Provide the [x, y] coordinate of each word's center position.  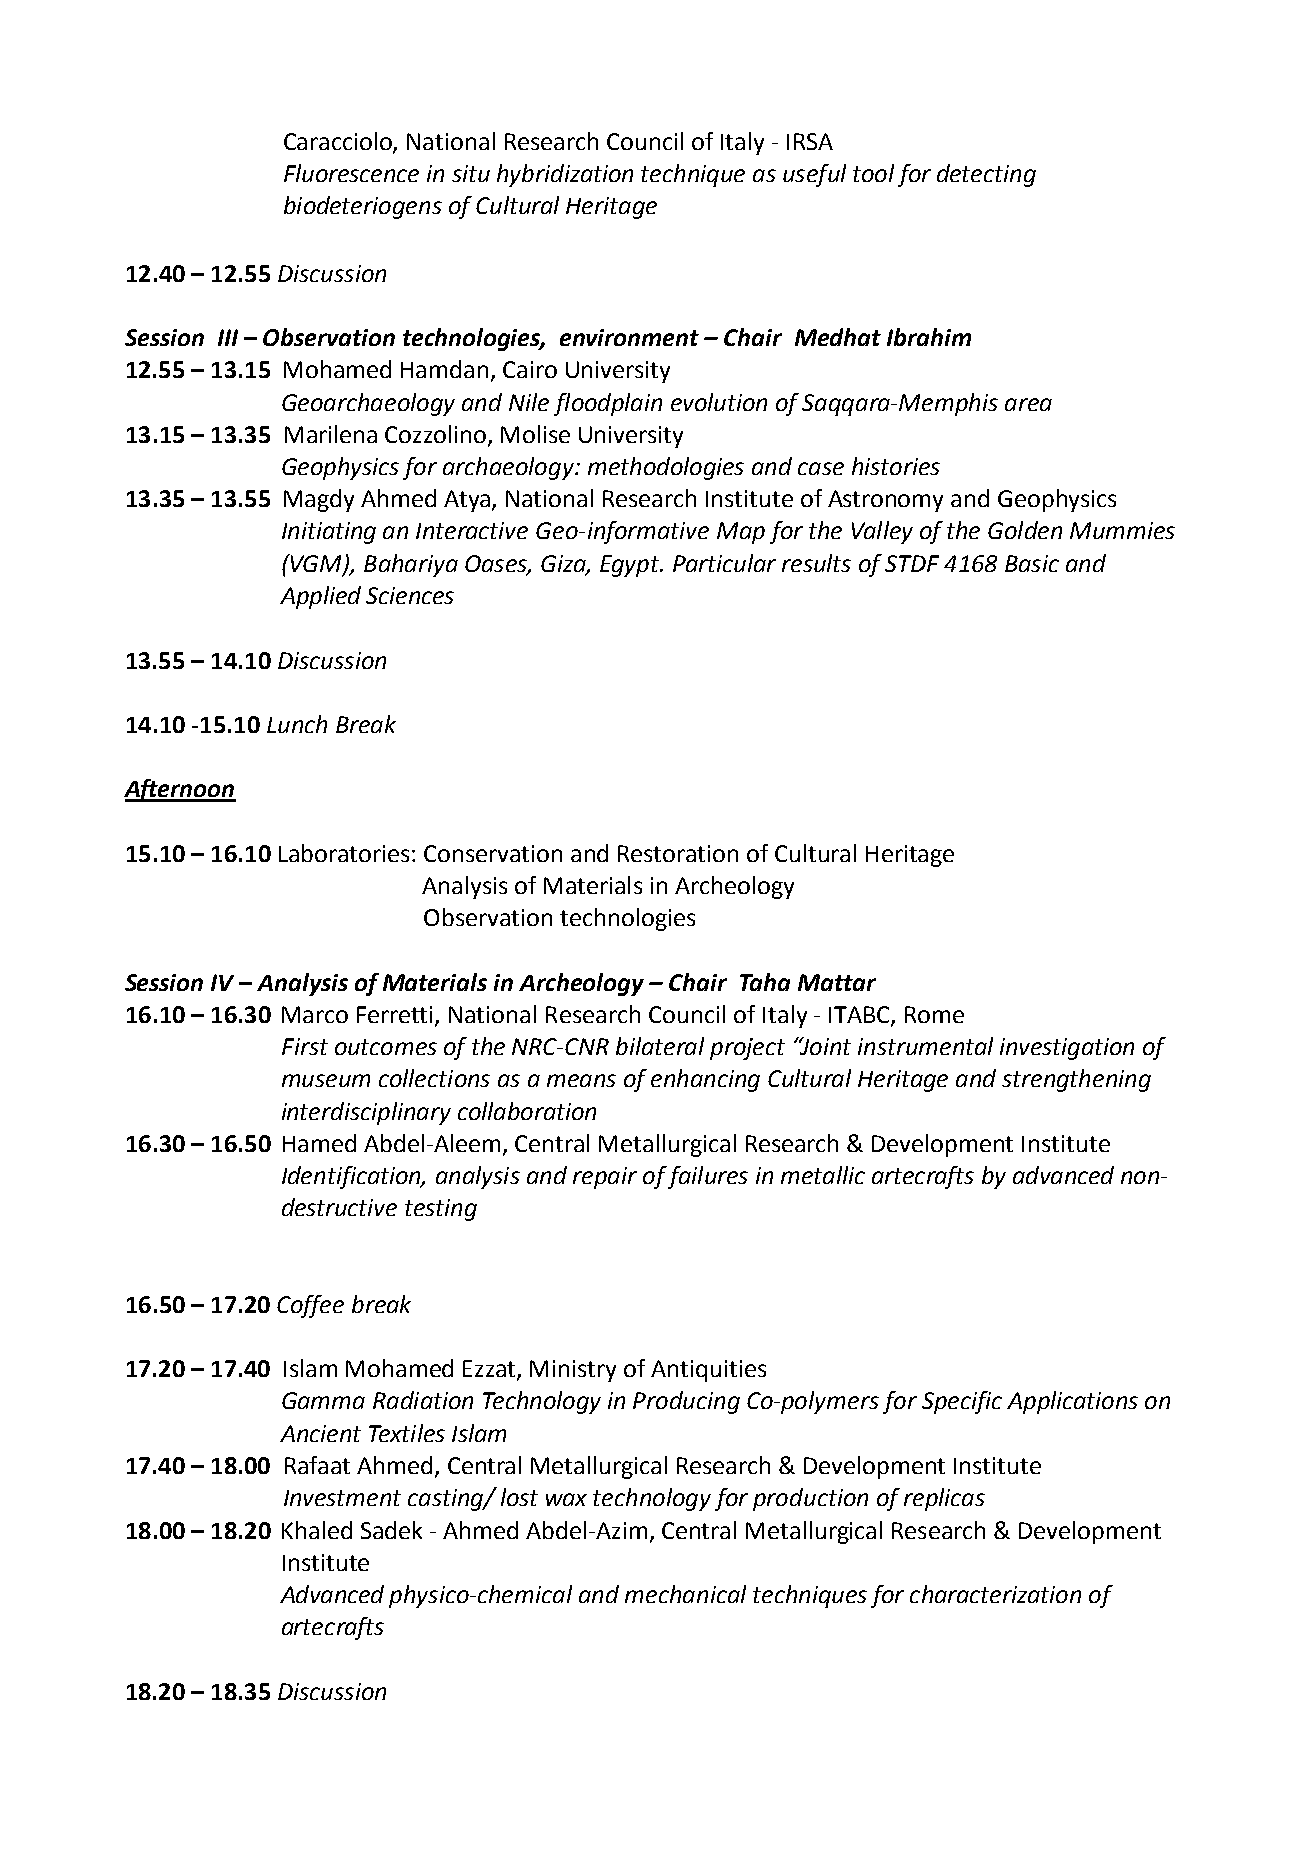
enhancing [705, 1080]
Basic [1032, 563]
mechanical [685, 1594]
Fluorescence [351, 173]
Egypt [631, 566]
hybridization [565, 175]
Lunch [297, 724]
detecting [986, 175]
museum [326, 1080]
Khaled [317, 1530]
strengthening [1076, 1080]
